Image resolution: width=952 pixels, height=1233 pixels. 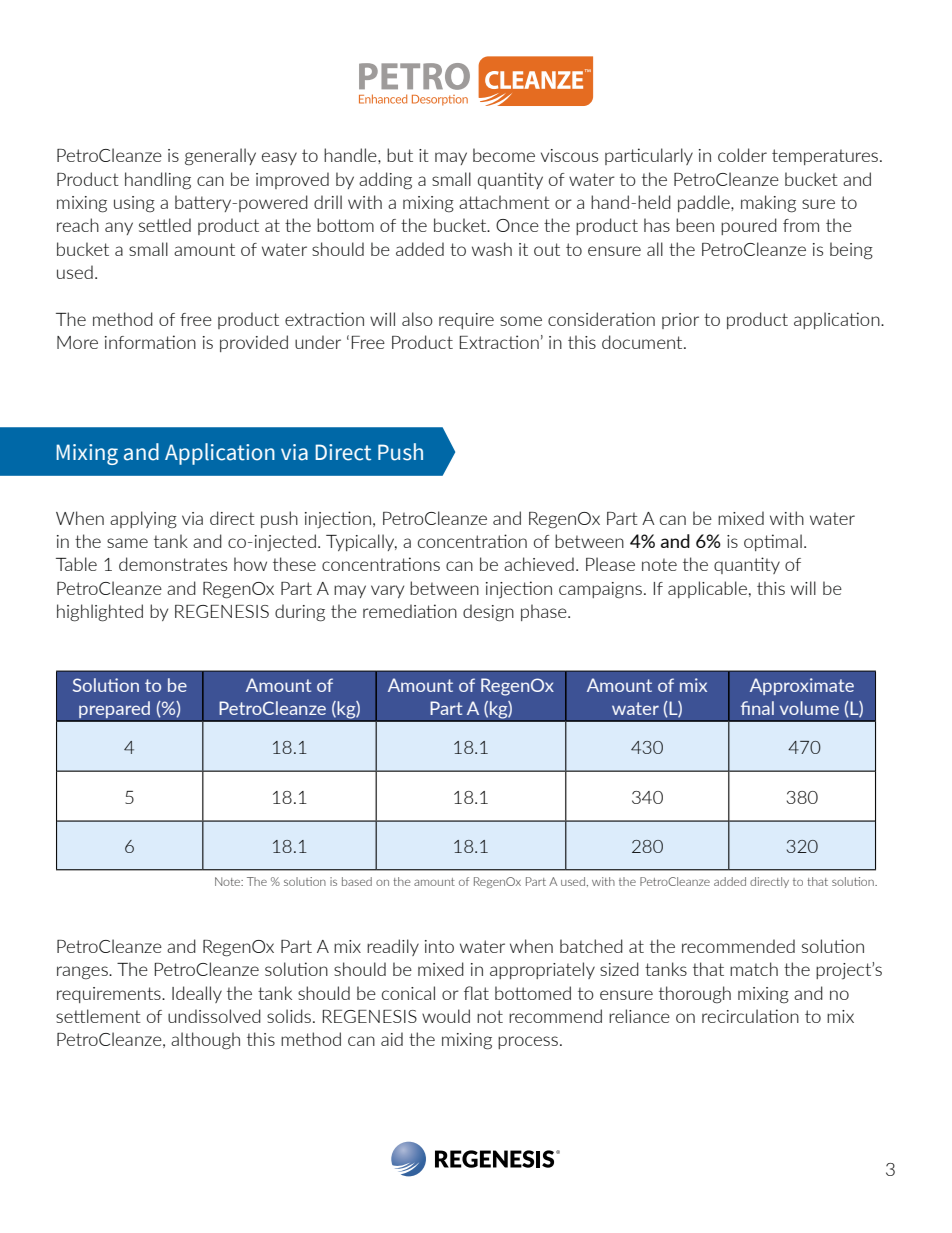 I want to click on applicable, so click(x=707, y=589).
